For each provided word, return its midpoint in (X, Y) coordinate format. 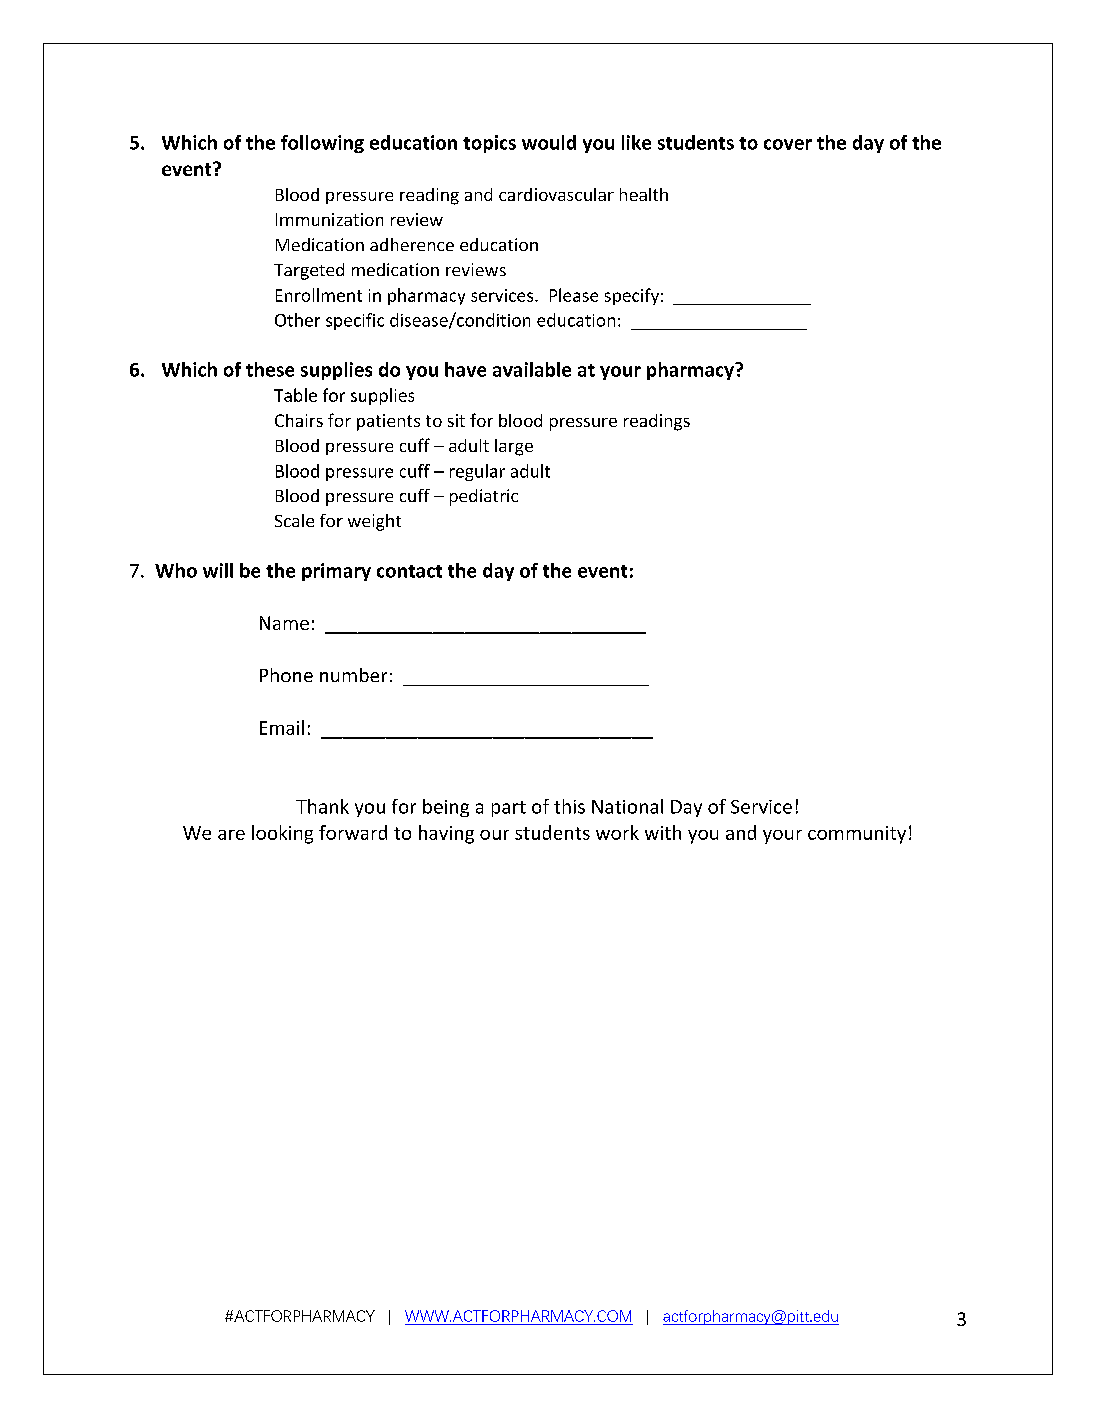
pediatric (484, 497)
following (322, 144)
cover (788, 144)
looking (282, 834)
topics (489, 144)
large (514, 447)
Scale (294, 520)
